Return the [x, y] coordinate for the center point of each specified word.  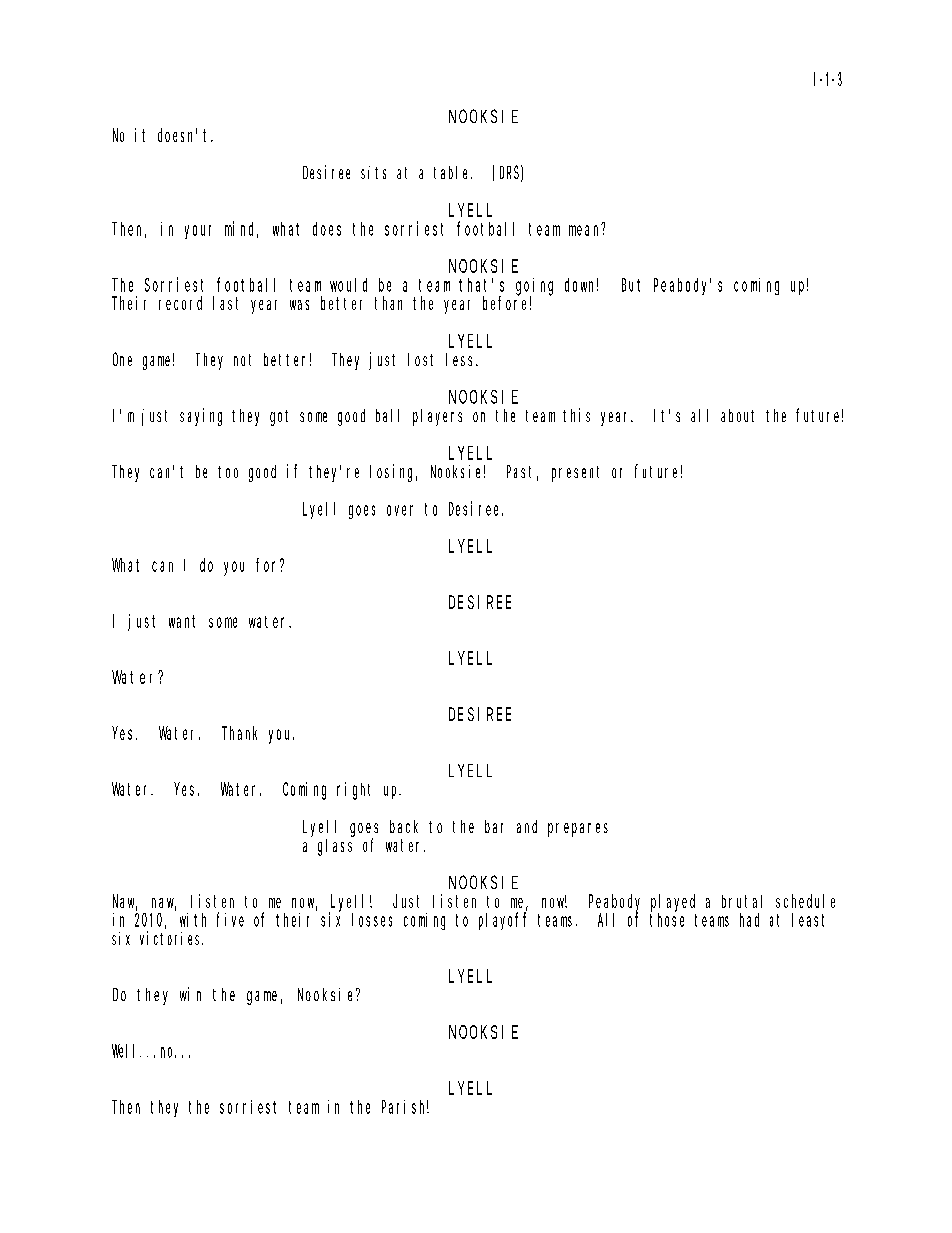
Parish [405, 1107]
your [198, 232]
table [453, 172]
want [182, 621]
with [193, 920]
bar [494, 826]
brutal [742, 901]
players [437, 417]
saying [201, 417]
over [400, 510]
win [190, 994]
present [575, 474]
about [737, 415]
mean [583, 230]
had [749, 920]
